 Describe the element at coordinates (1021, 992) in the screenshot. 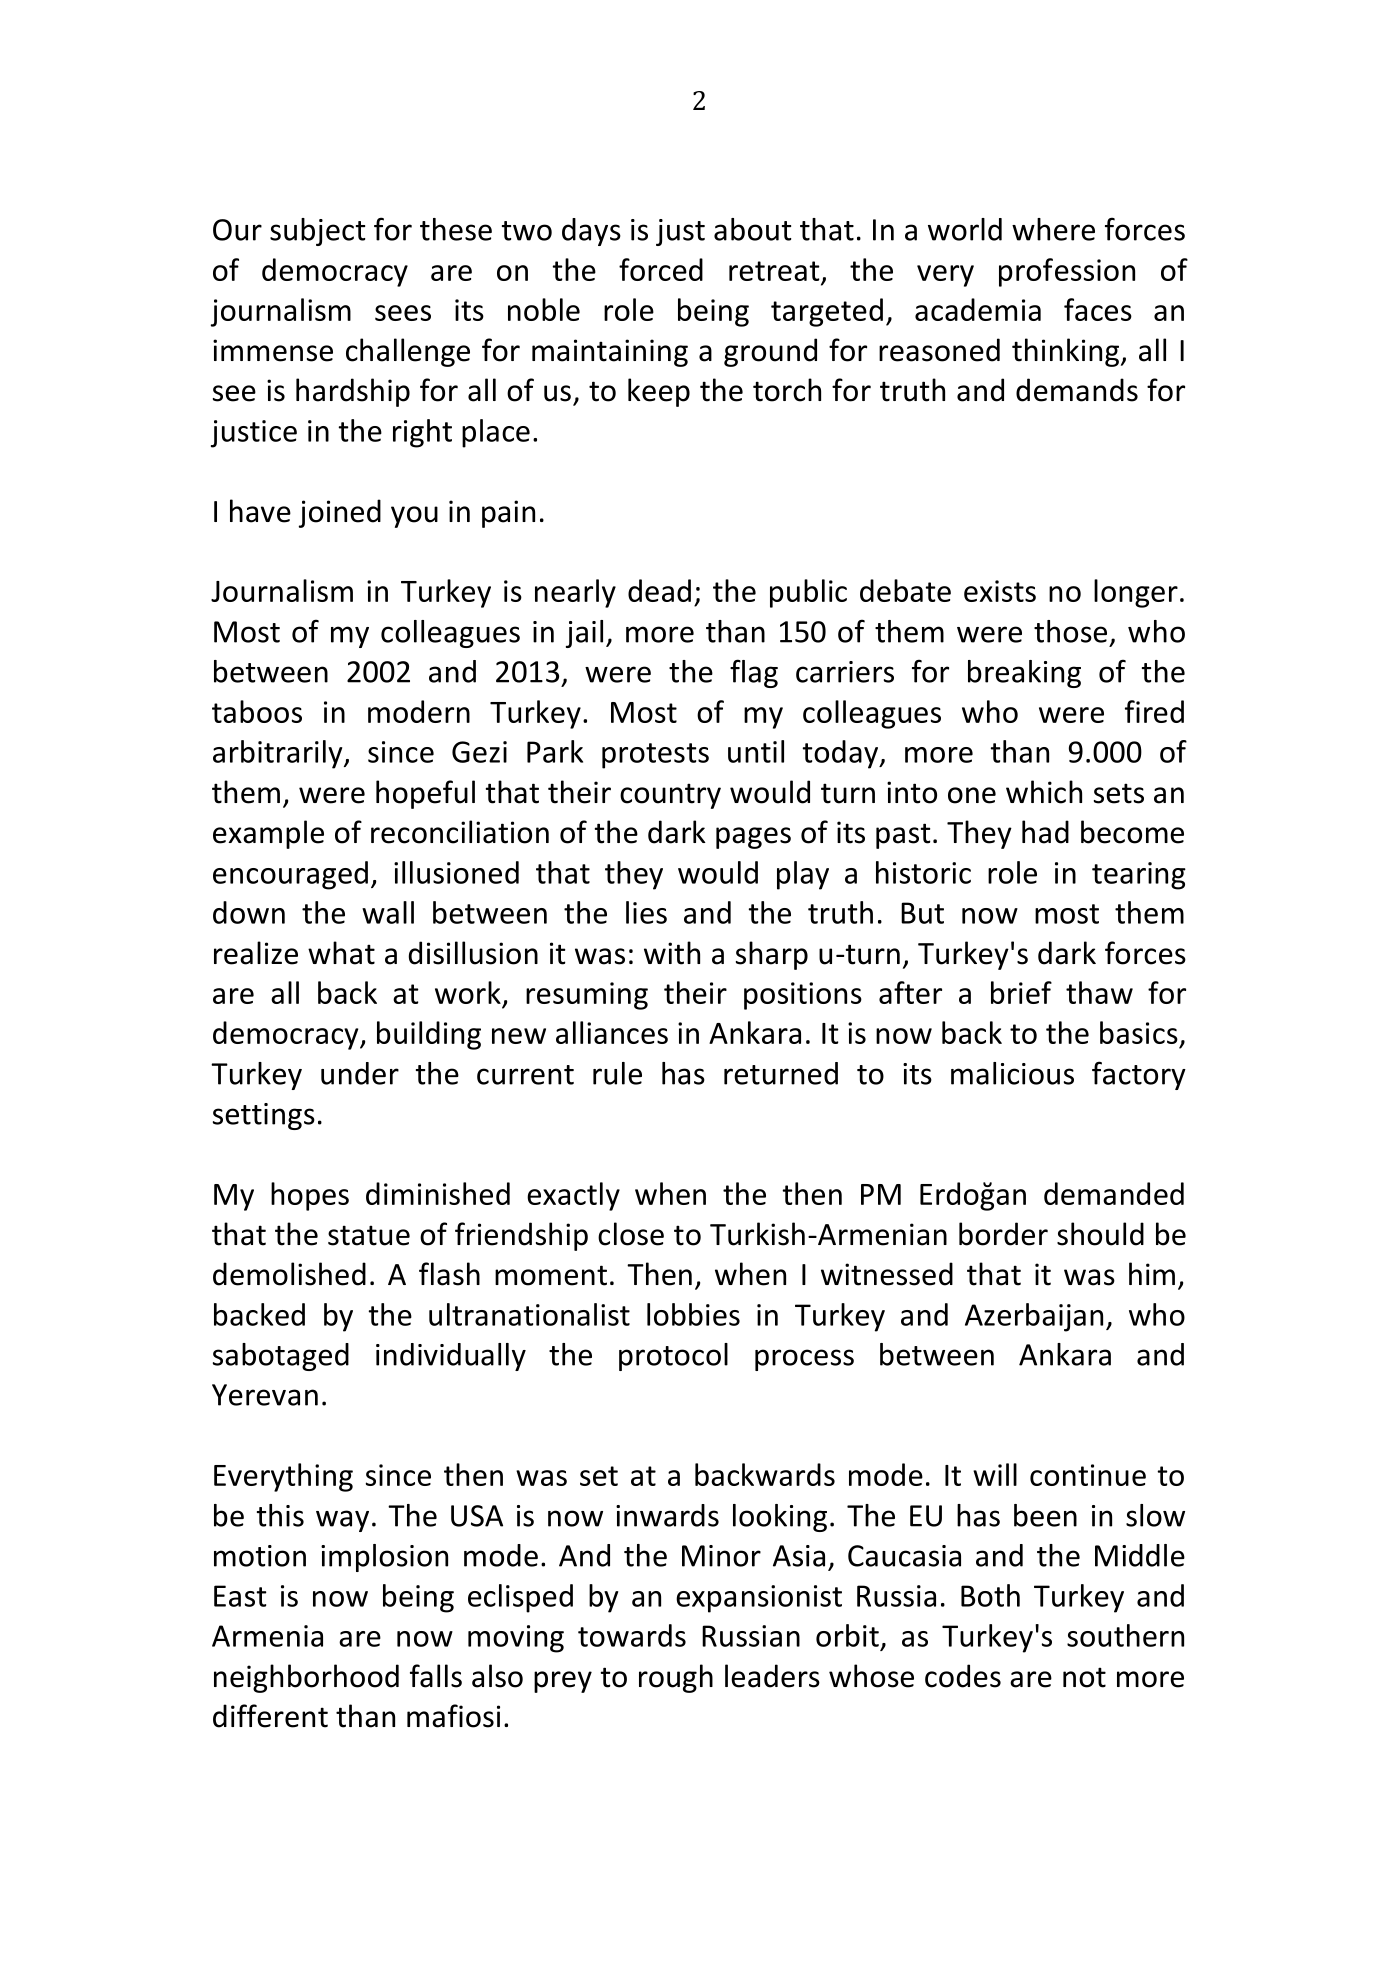

I see `brief` at that location.
